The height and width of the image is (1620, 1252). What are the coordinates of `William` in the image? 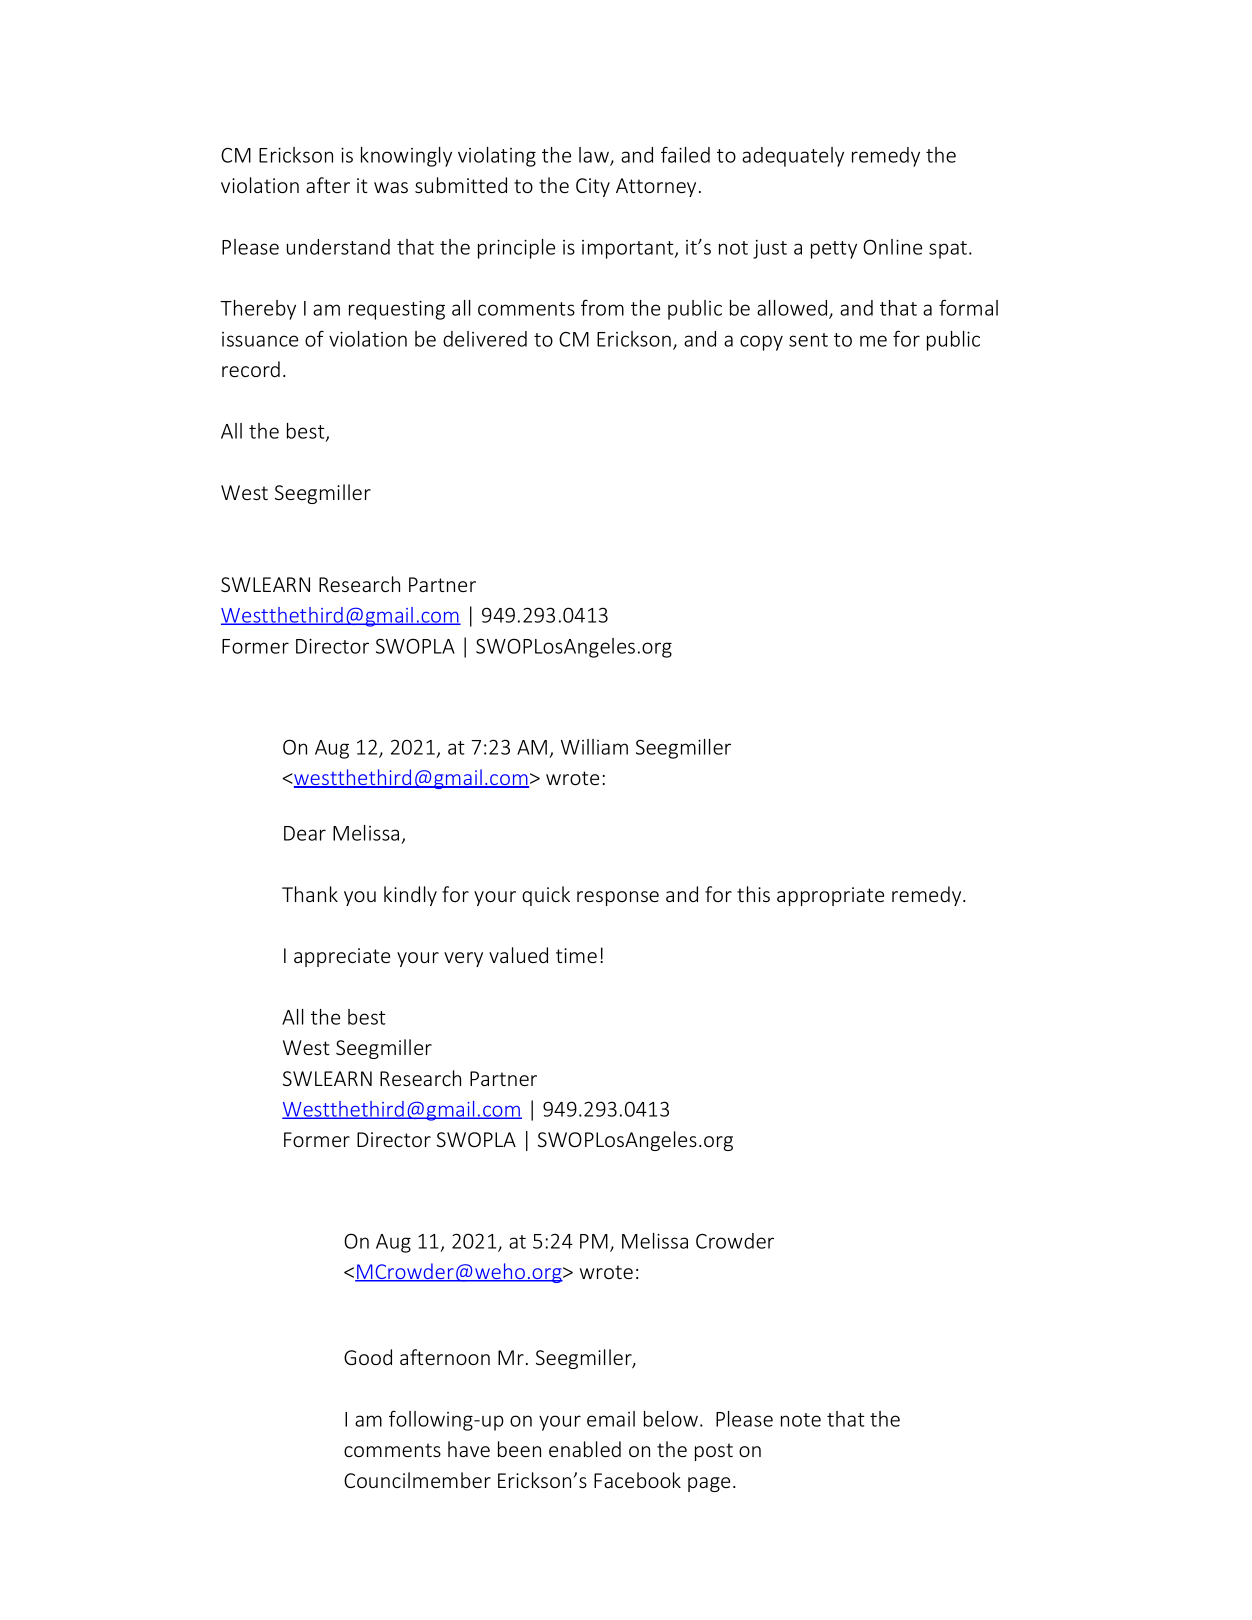 It's located at (594, 747).
